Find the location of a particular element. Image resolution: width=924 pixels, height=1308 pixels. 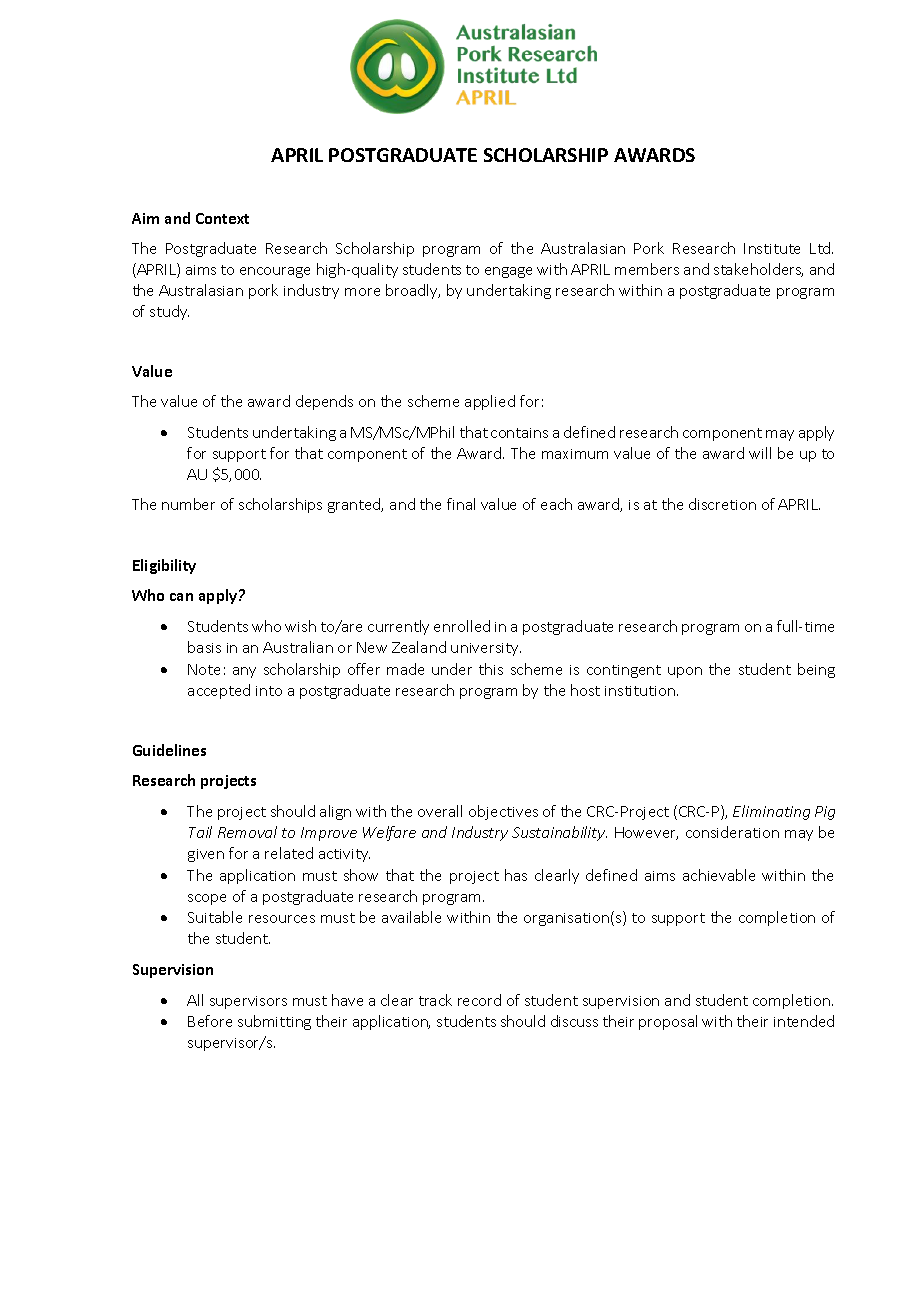

enrolled is located at coordinates (462, 626).
